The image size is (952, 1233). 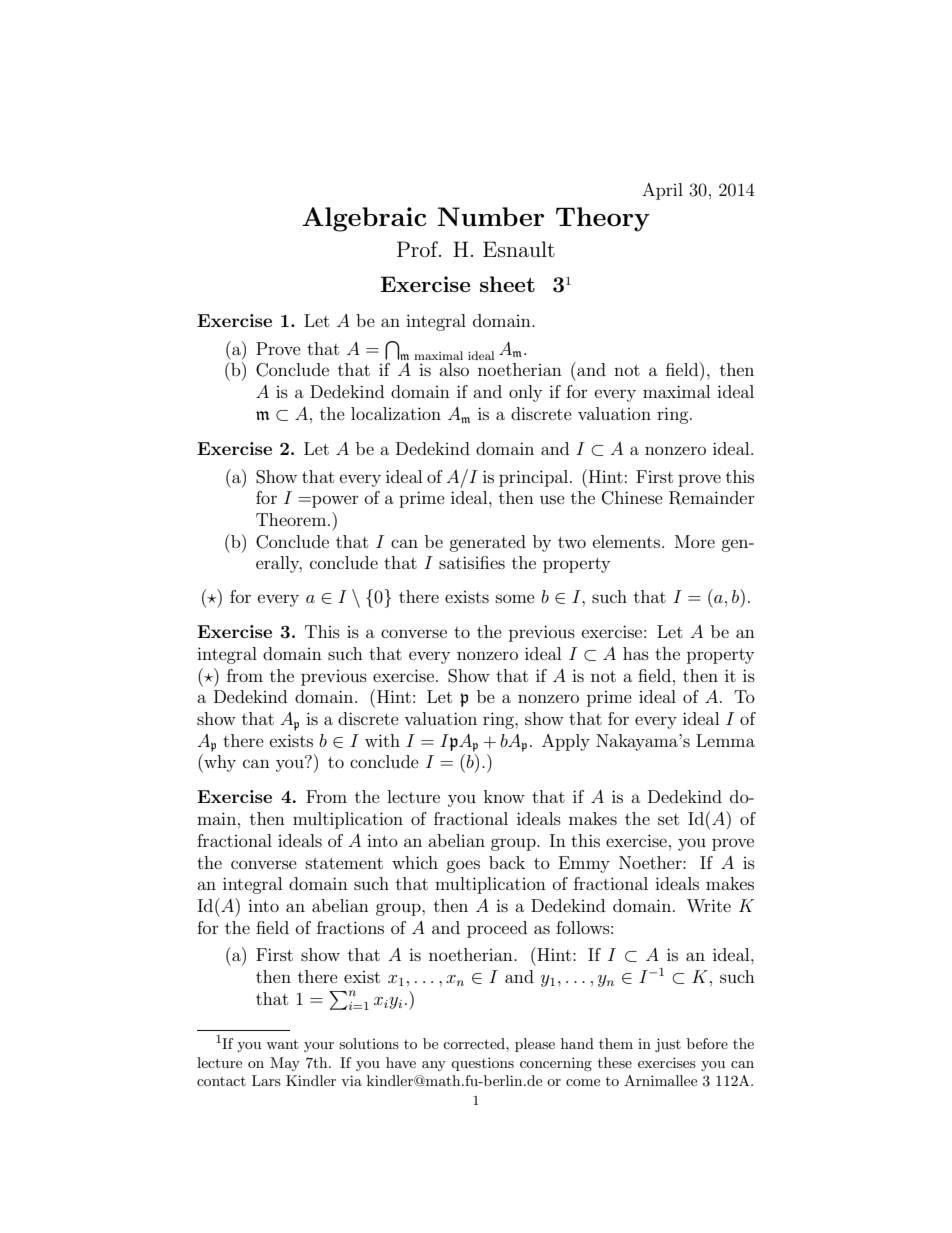 What do you see at coordinates (668, 1045) in the screenshot?
I see `just` at bounding box center [668, 1045].
